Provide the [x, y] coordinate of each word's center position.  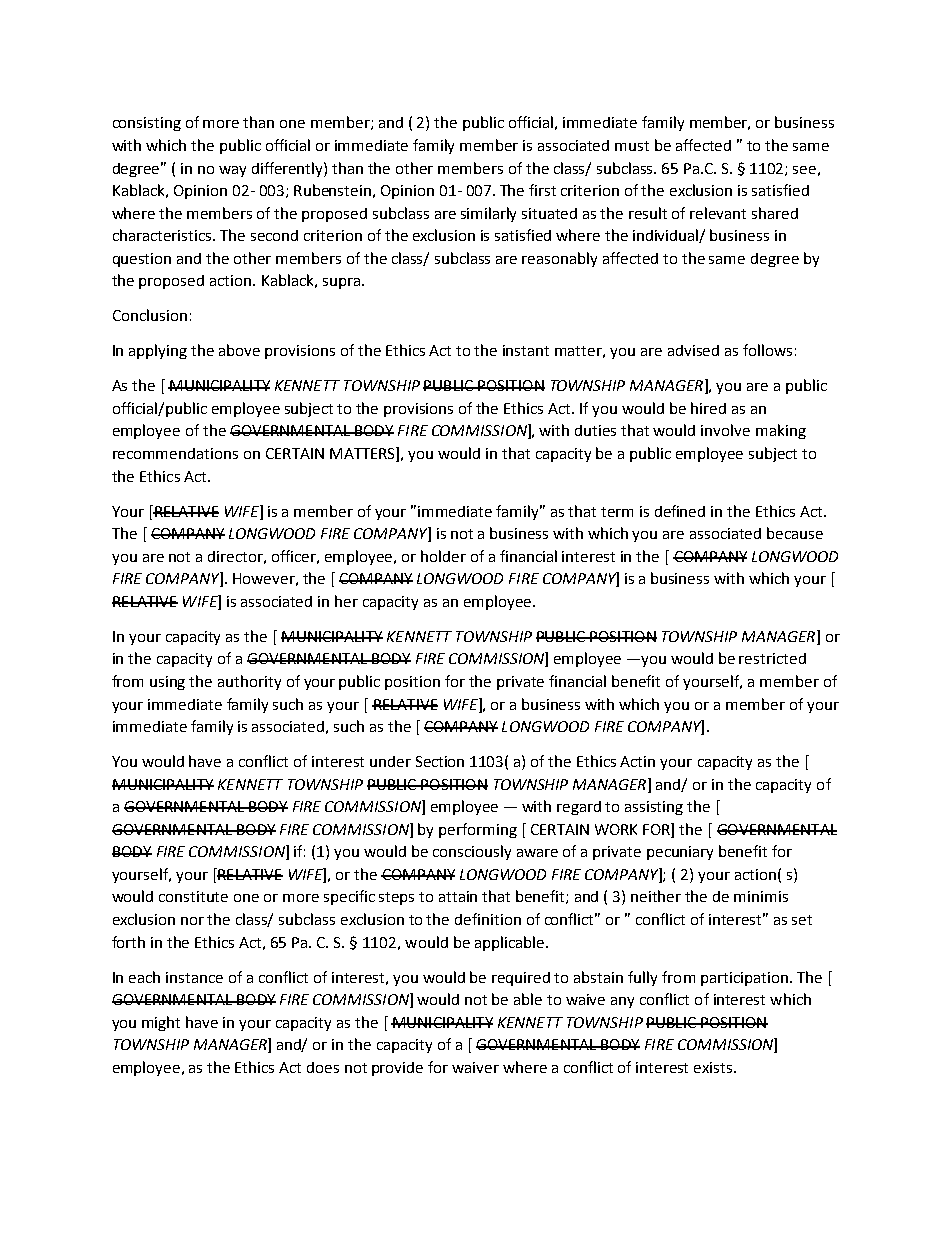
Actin [637, 761]
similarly [488, 214]
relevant [718, 213]
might [161, 1023]
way [232, 171]
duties [595, 430]
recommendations [175, 453]
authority [249, 682]
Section [440, 761]
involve [725, 430]
